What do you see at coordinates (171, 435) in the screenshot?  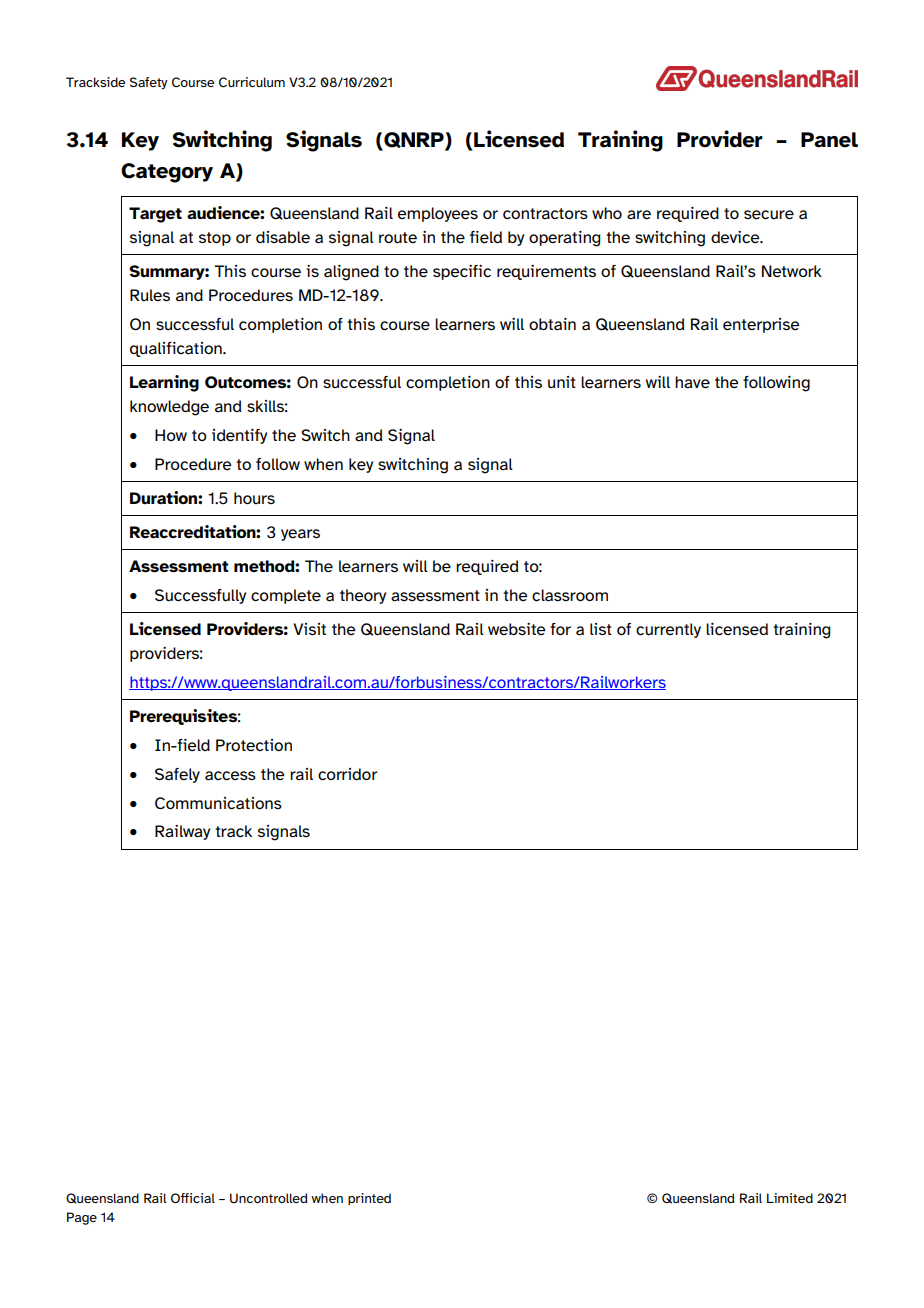 I see `How` at bounding box center [171, 435].
